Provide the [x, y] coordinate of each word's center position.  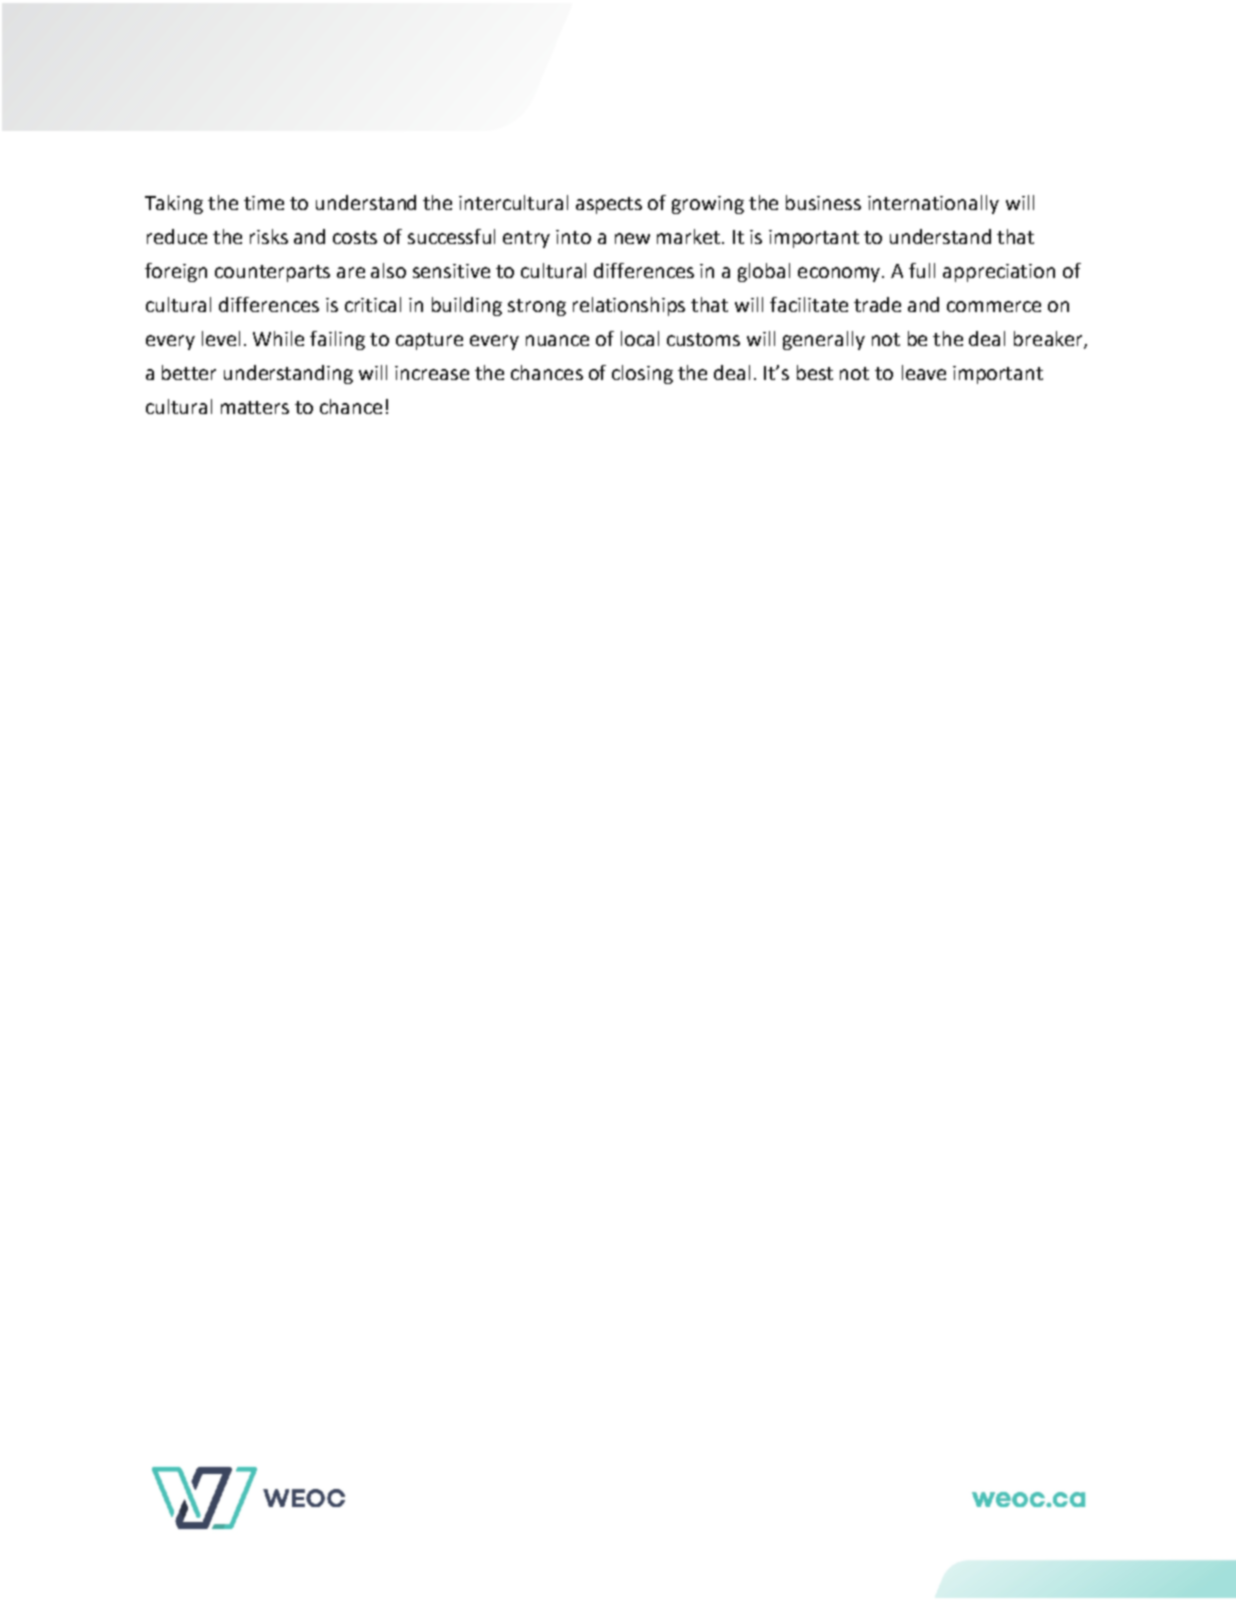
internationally [933, 204]
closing [642, 374]
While [278, 338]
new [632, 238]
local [640, 338]
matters [255, 407]
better [189, 372]
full [922, 270]
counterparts [272, 273]
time [264, 203]
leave [924, 372]
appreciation [999, 273]
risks [269, 236]
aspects [609, 205]
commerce [994, 306]
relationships [629, 306]
